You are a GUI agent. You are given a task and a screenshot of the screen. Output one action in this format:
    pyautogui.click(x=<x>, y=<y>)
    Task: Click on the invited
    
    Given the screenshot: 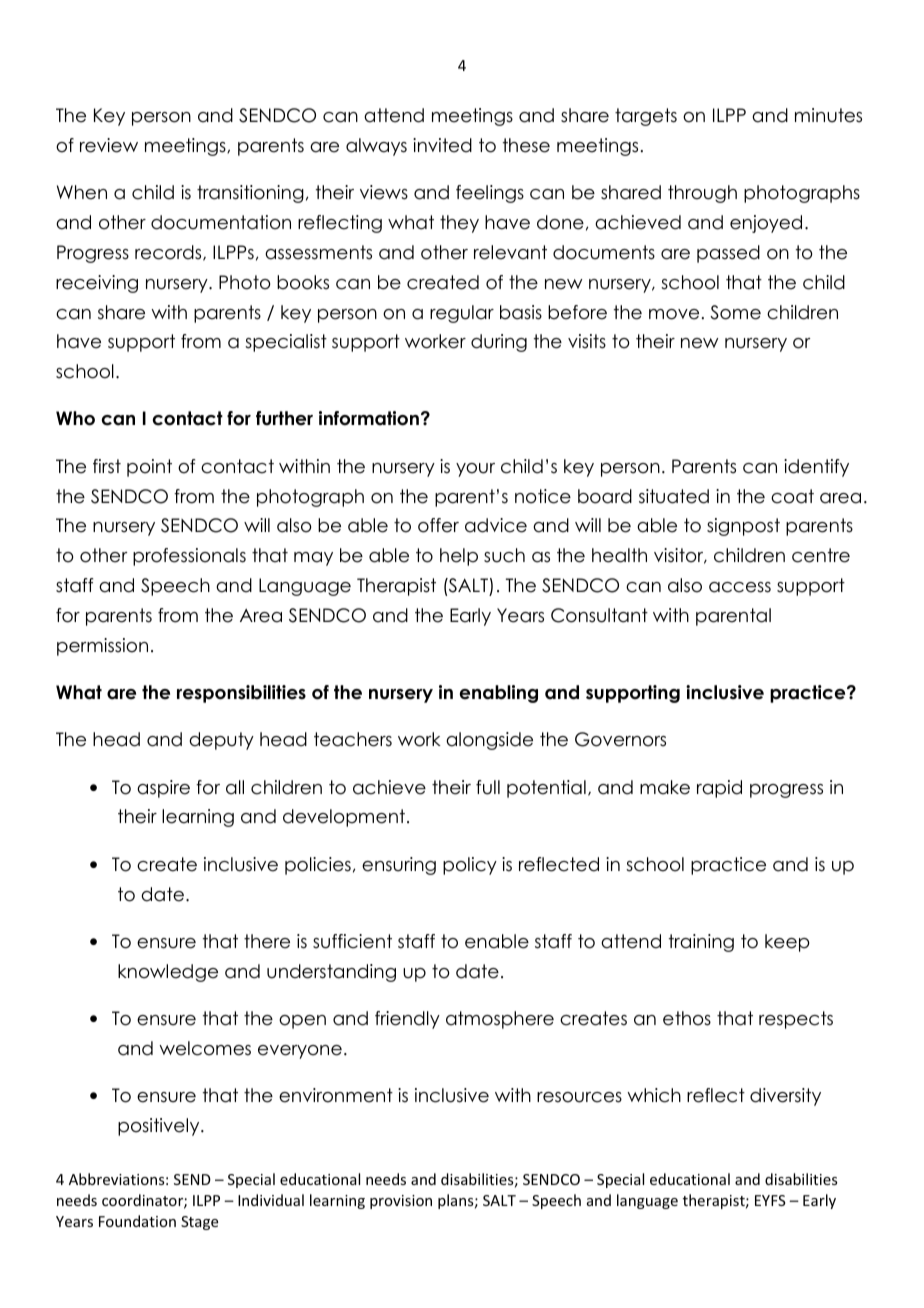 What is the action you would take?
    pyautogui.click(x=442, y=145)
